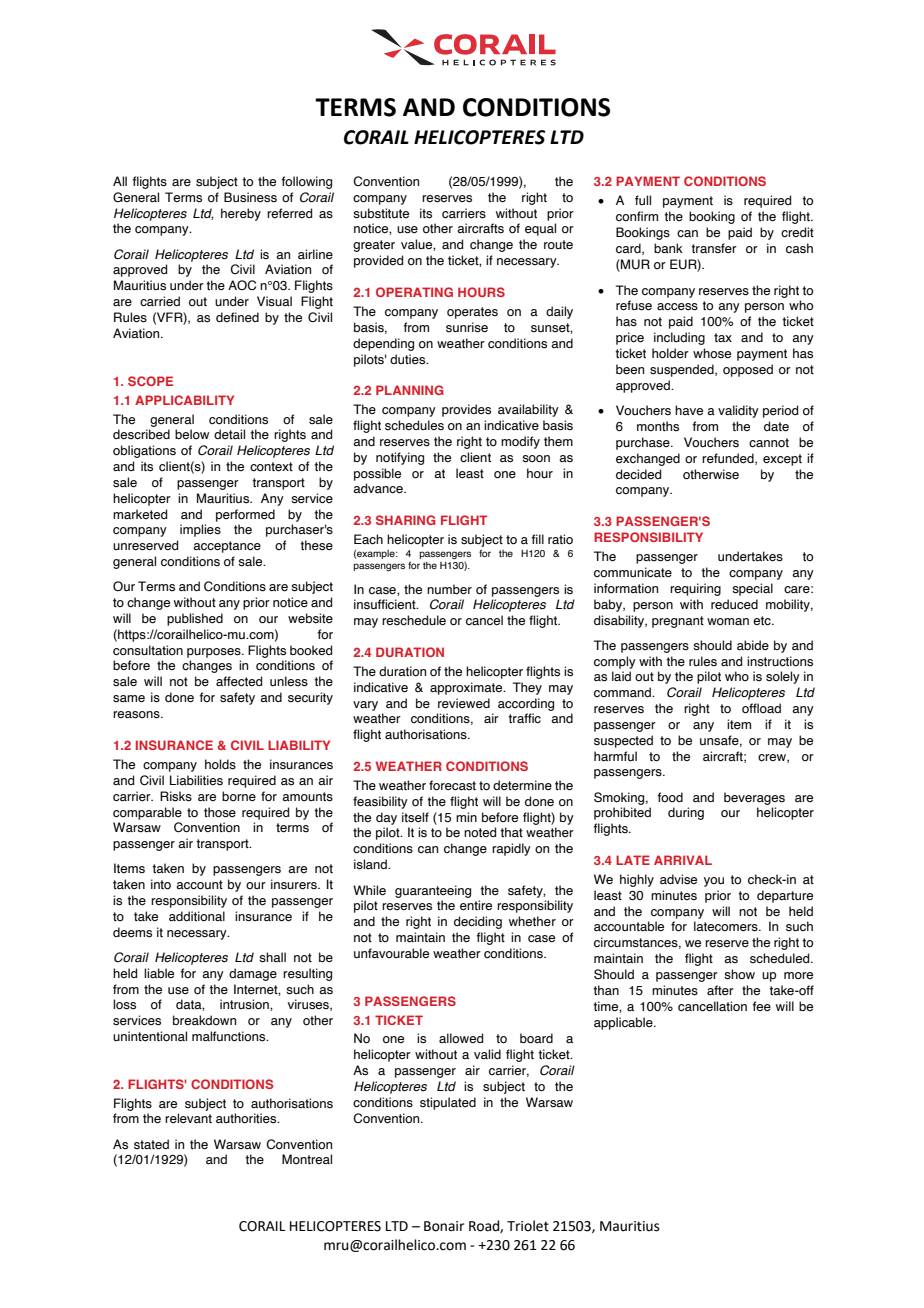 The height and width of the screenshot is (1308, 924). I want to click on provides, so click(466, 410).
